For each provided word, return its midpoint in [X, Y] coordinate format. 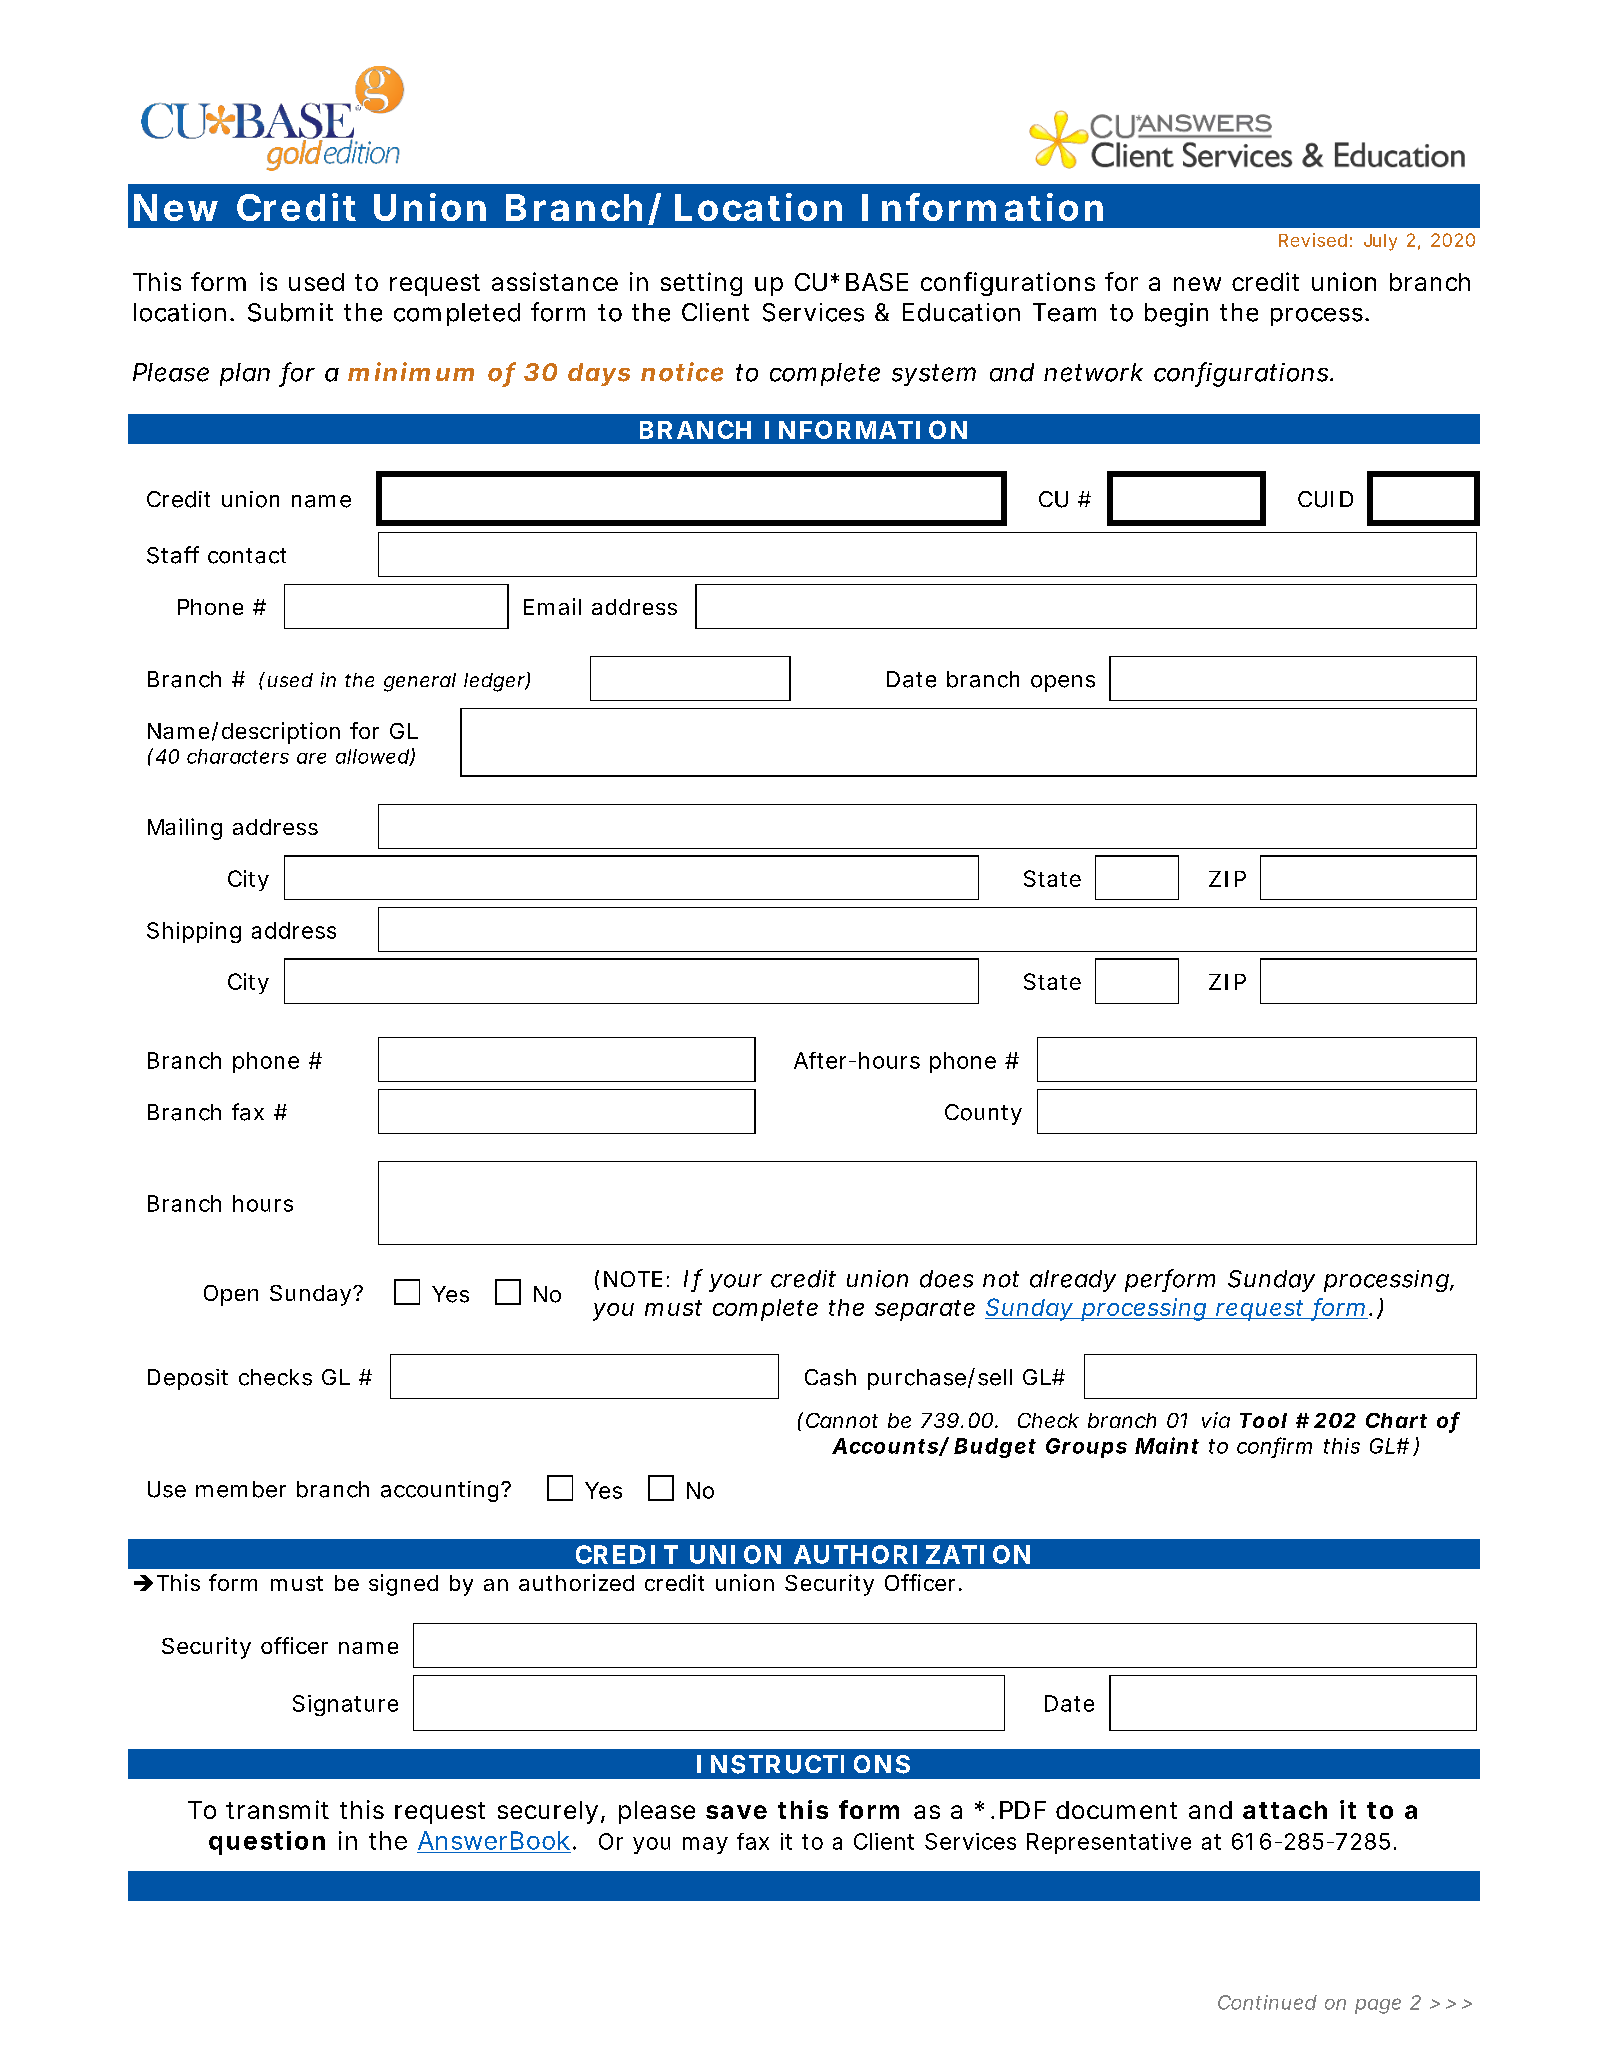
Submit [290, 312]
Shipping [194, 932]
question [267, 1843]
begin [1176, 315]
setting [701, 284]
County [983, 1114]
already [1073, 1281]
